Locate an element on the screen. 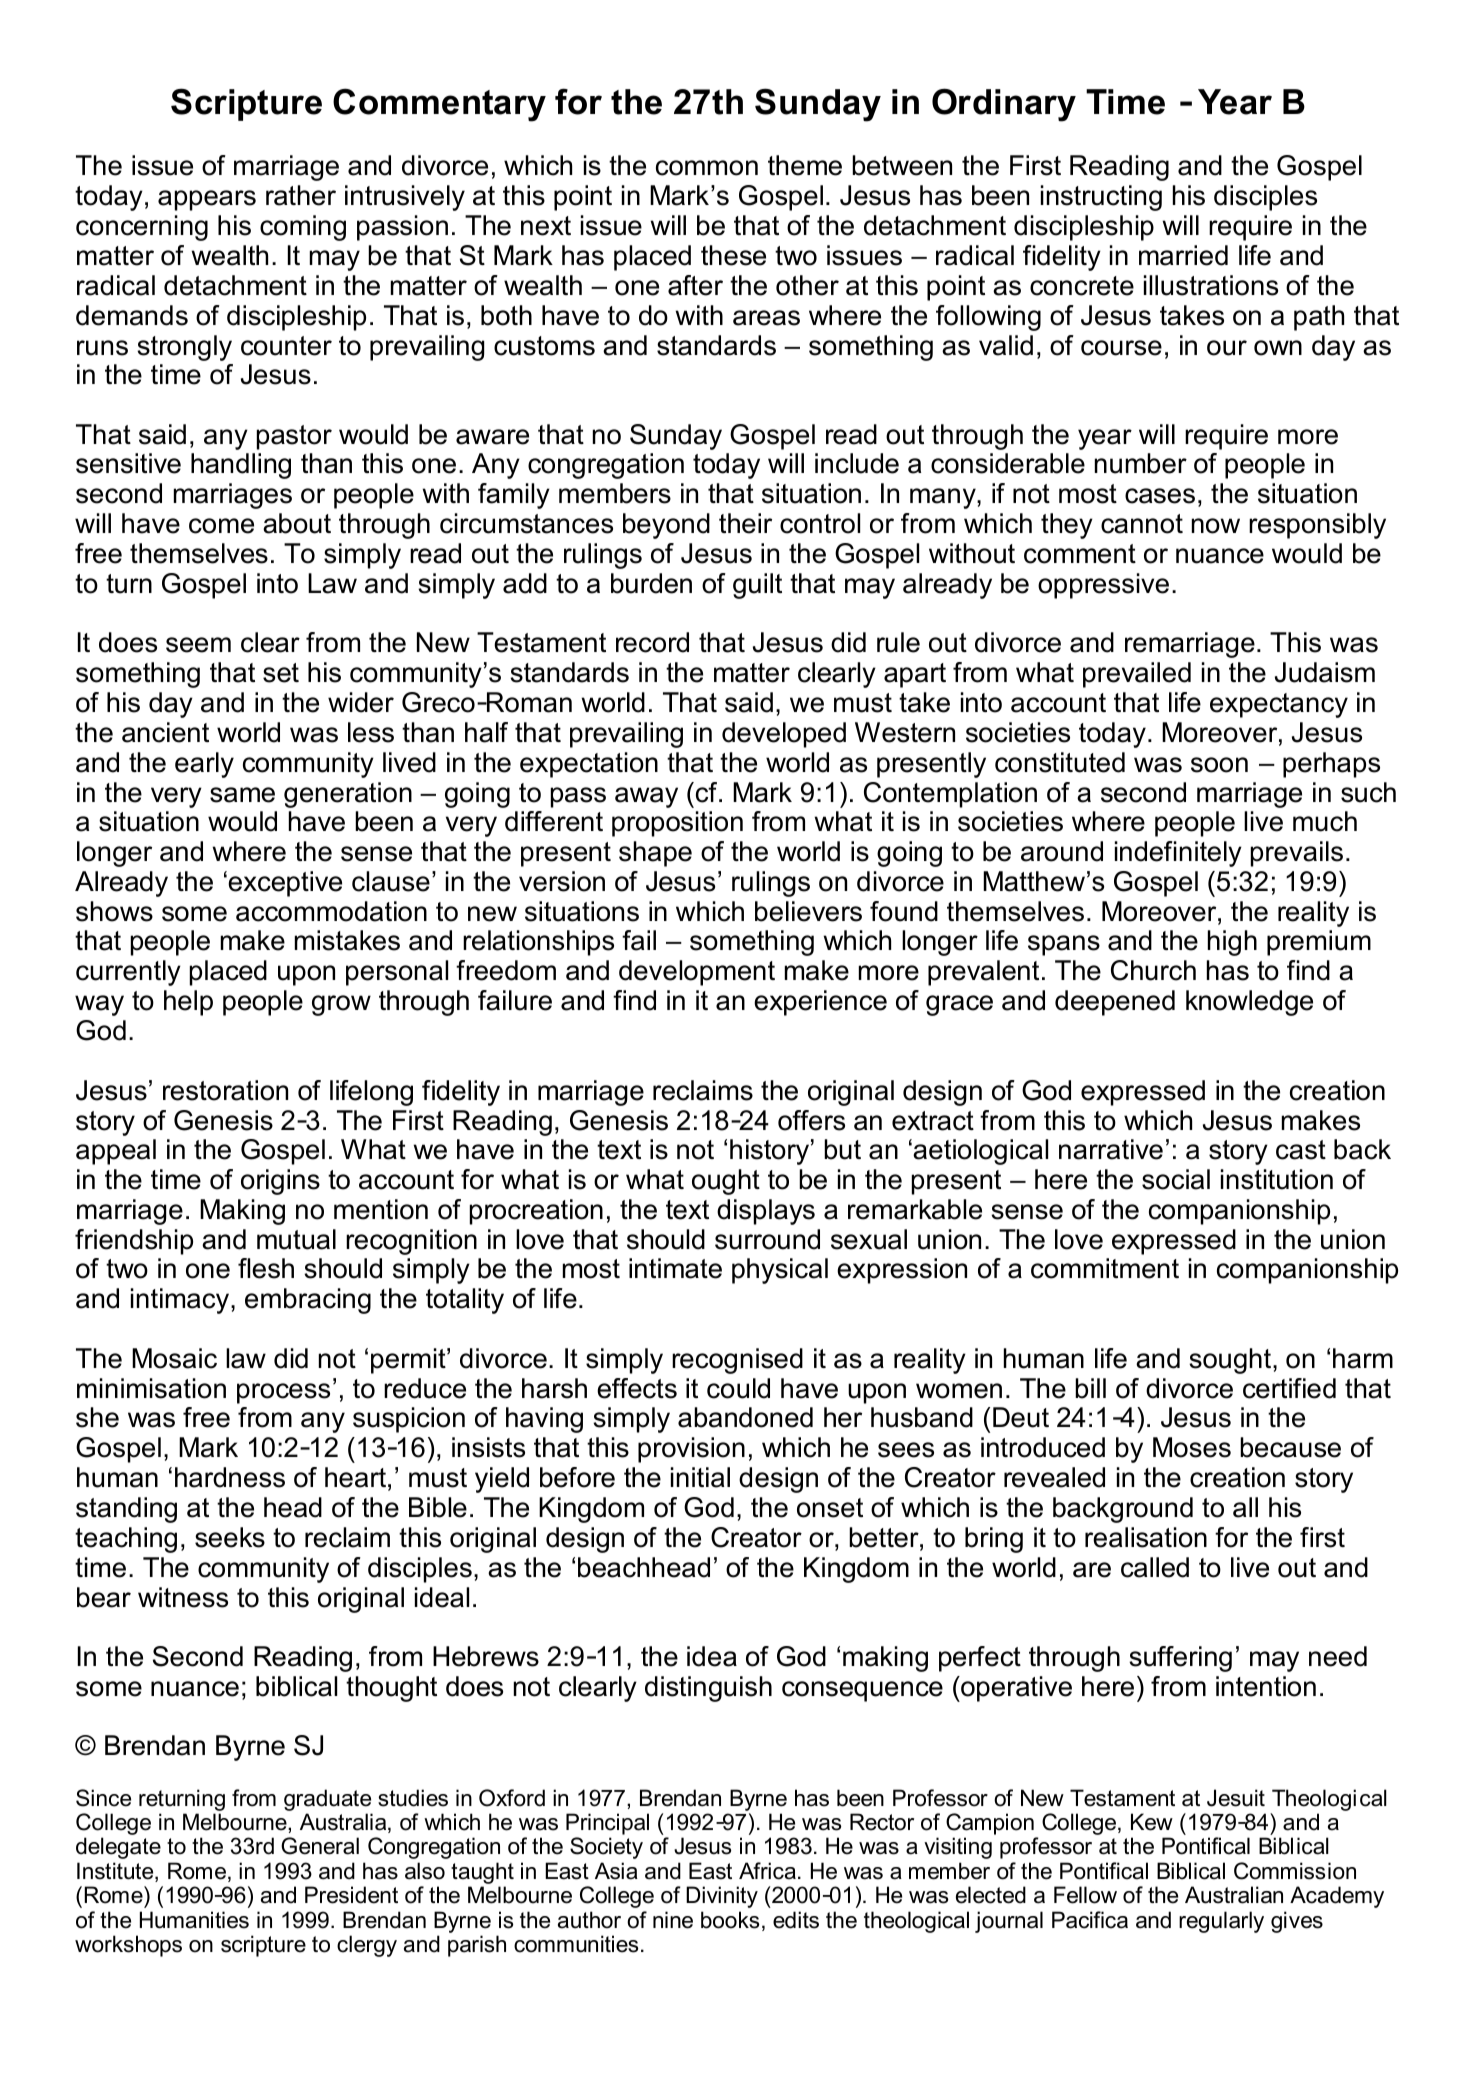 The image size is (1482, 2096). help is located at coordinates (188, 1003).
